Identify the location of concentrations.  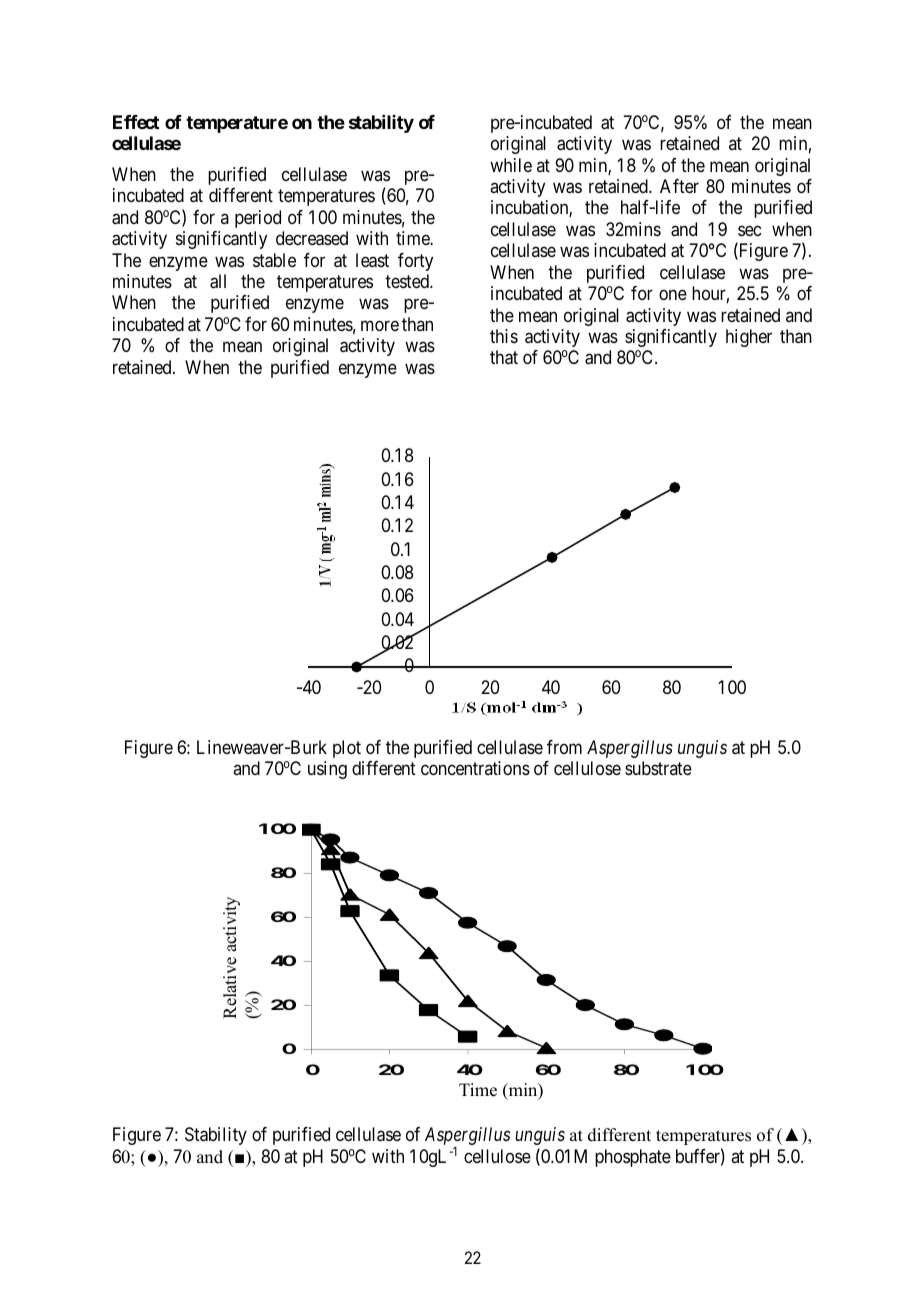
(475, 768).
